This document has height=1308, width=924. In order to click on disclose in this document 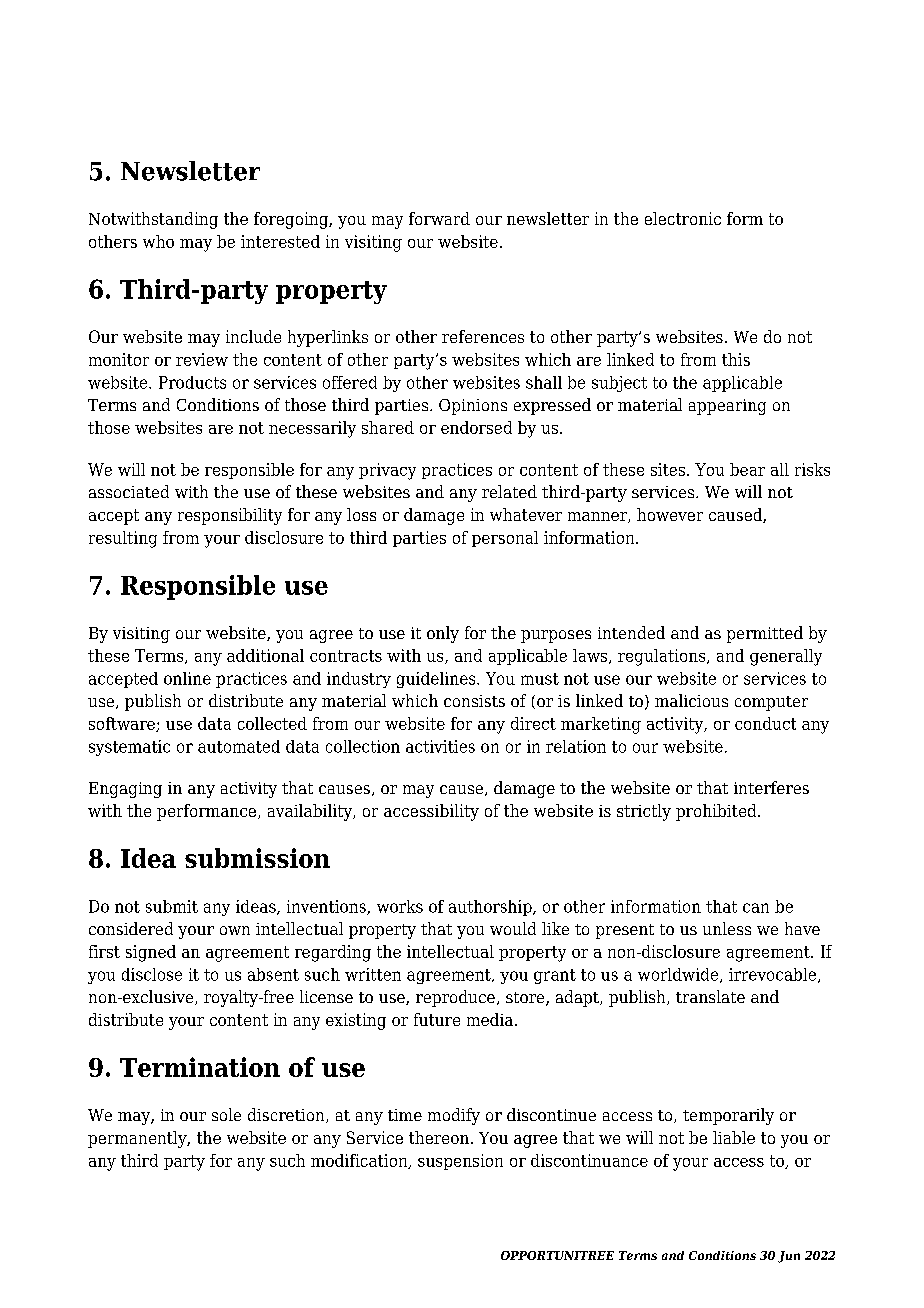, I will do `click(152, 974)`.
